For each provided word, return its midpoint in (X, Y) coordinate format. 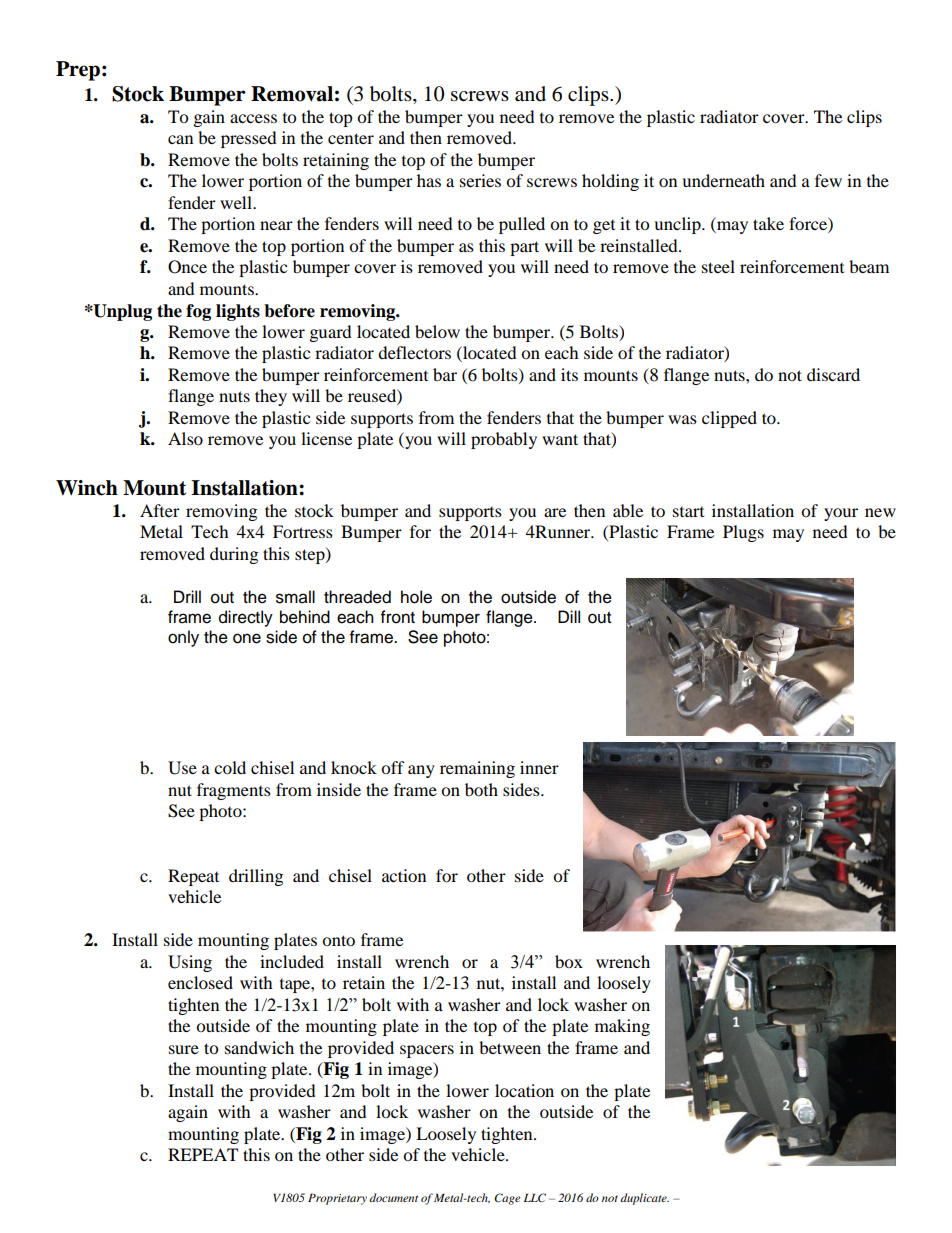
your (841, 514)
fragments (234, 791)
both (481, 789)
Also (185, 438)
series (480, 180)
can (180, 139)
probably (504, 440)
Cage (507, 1199)
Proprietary (337, 1199)
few (828, 180)
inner (539, 767)
